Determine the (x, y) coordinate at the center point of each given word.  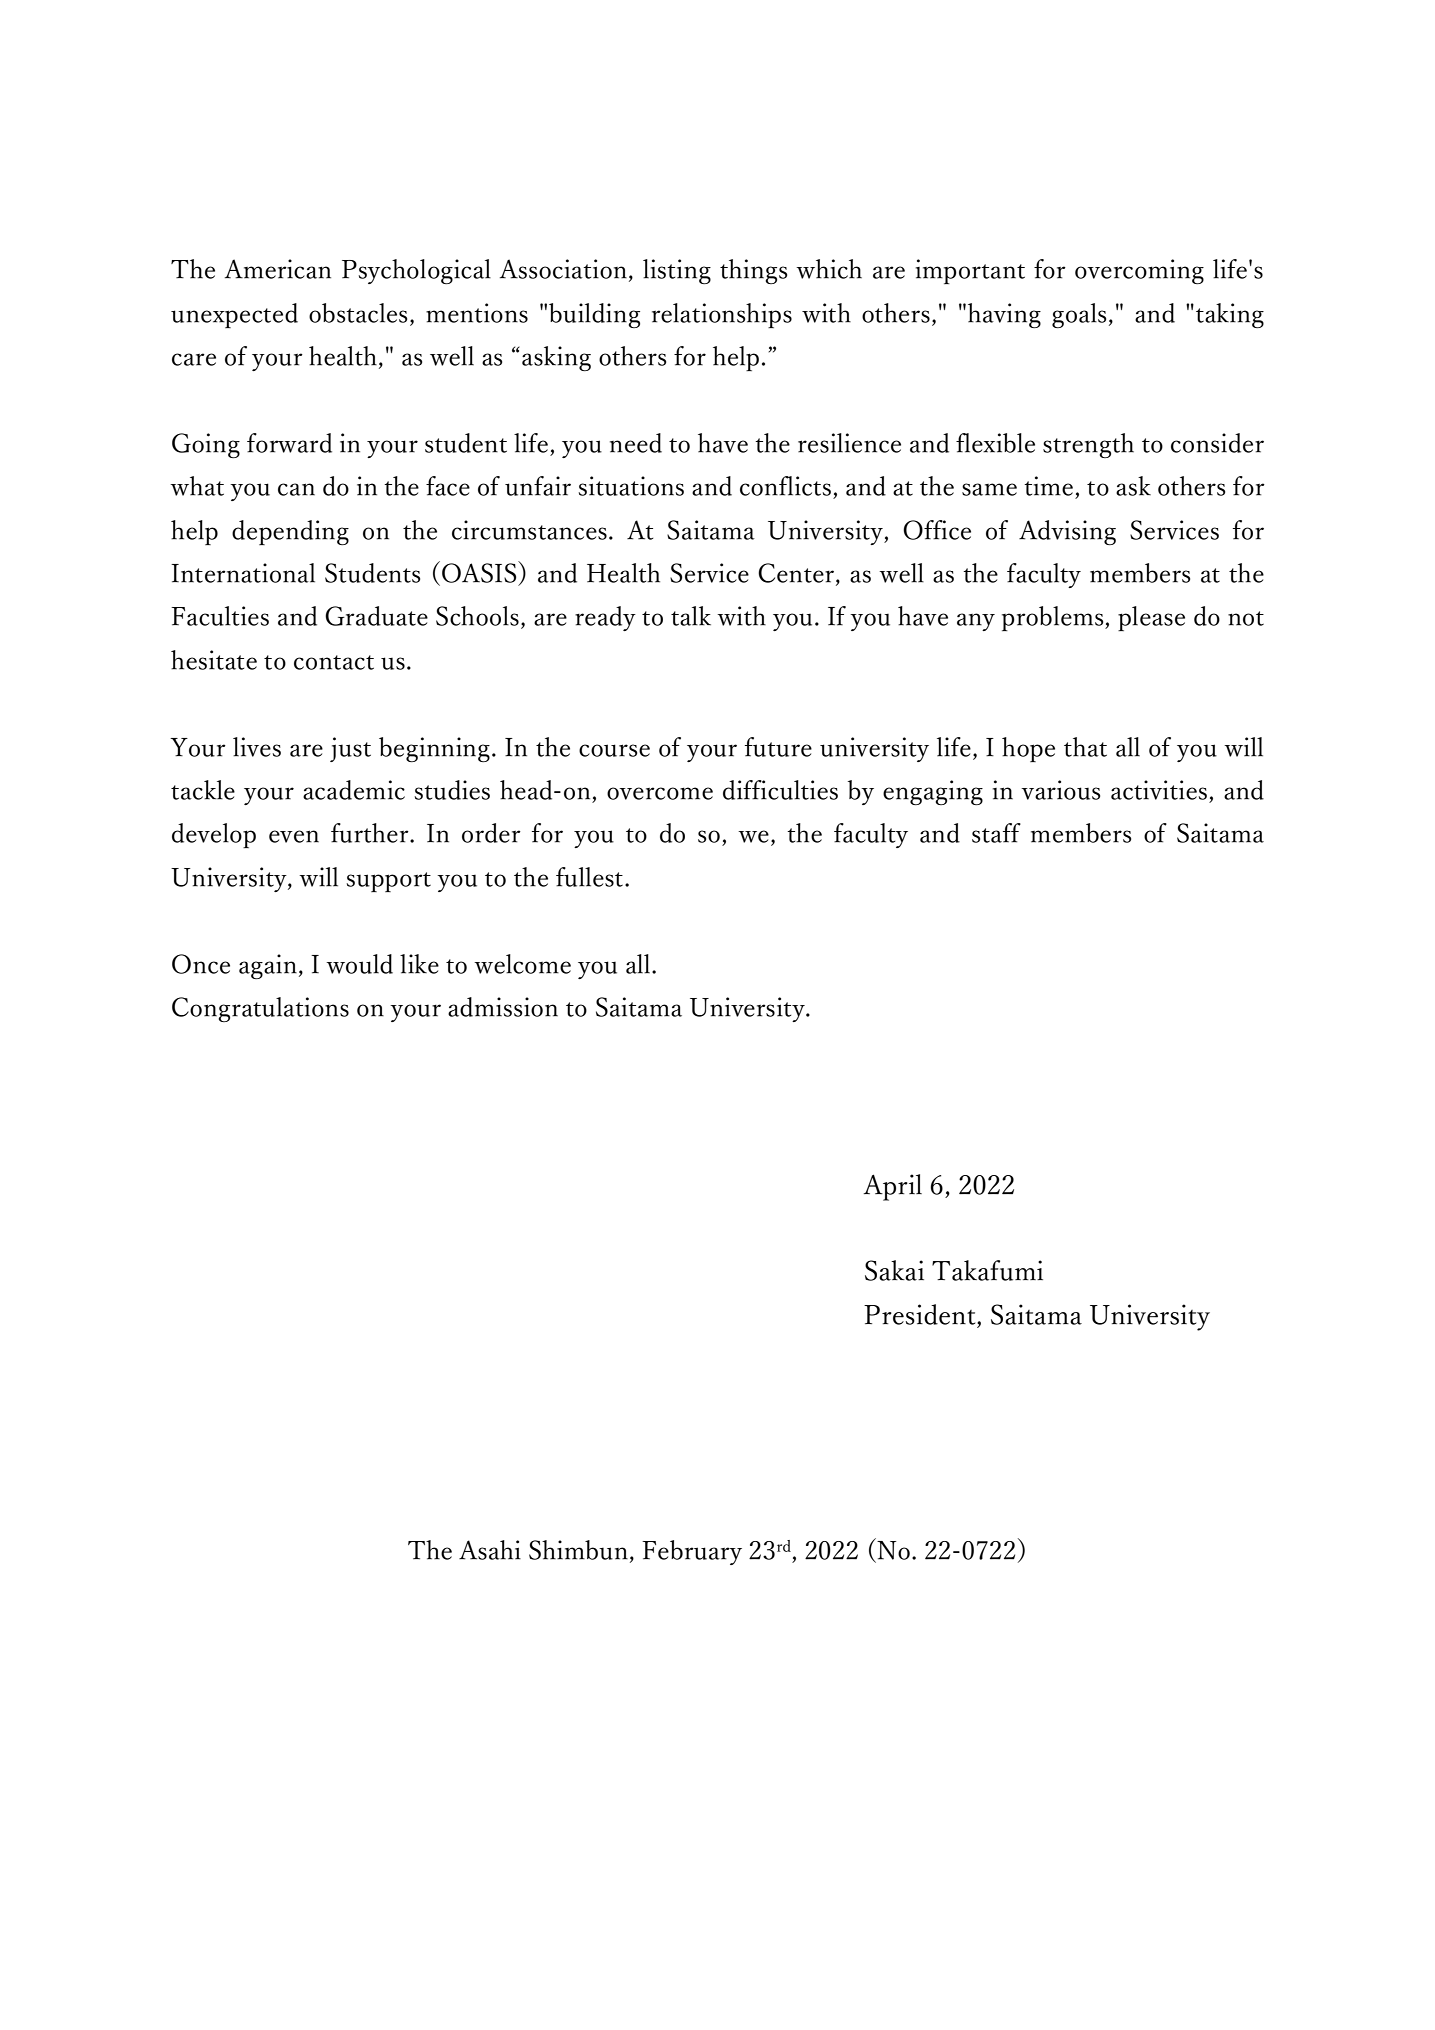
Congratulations (260, 1009)
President (921, 1314)
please (1151, 618)
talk (691, 616)
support (388, 882)
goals (1079, 315)
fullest (589, 877)
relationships (722, 315)
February (692, 1552)
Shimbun (578, 1550)
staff (996, 833)
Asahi (490, 1550)
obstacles (358, 313)
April (892, 1187)
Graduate (376, 616)
